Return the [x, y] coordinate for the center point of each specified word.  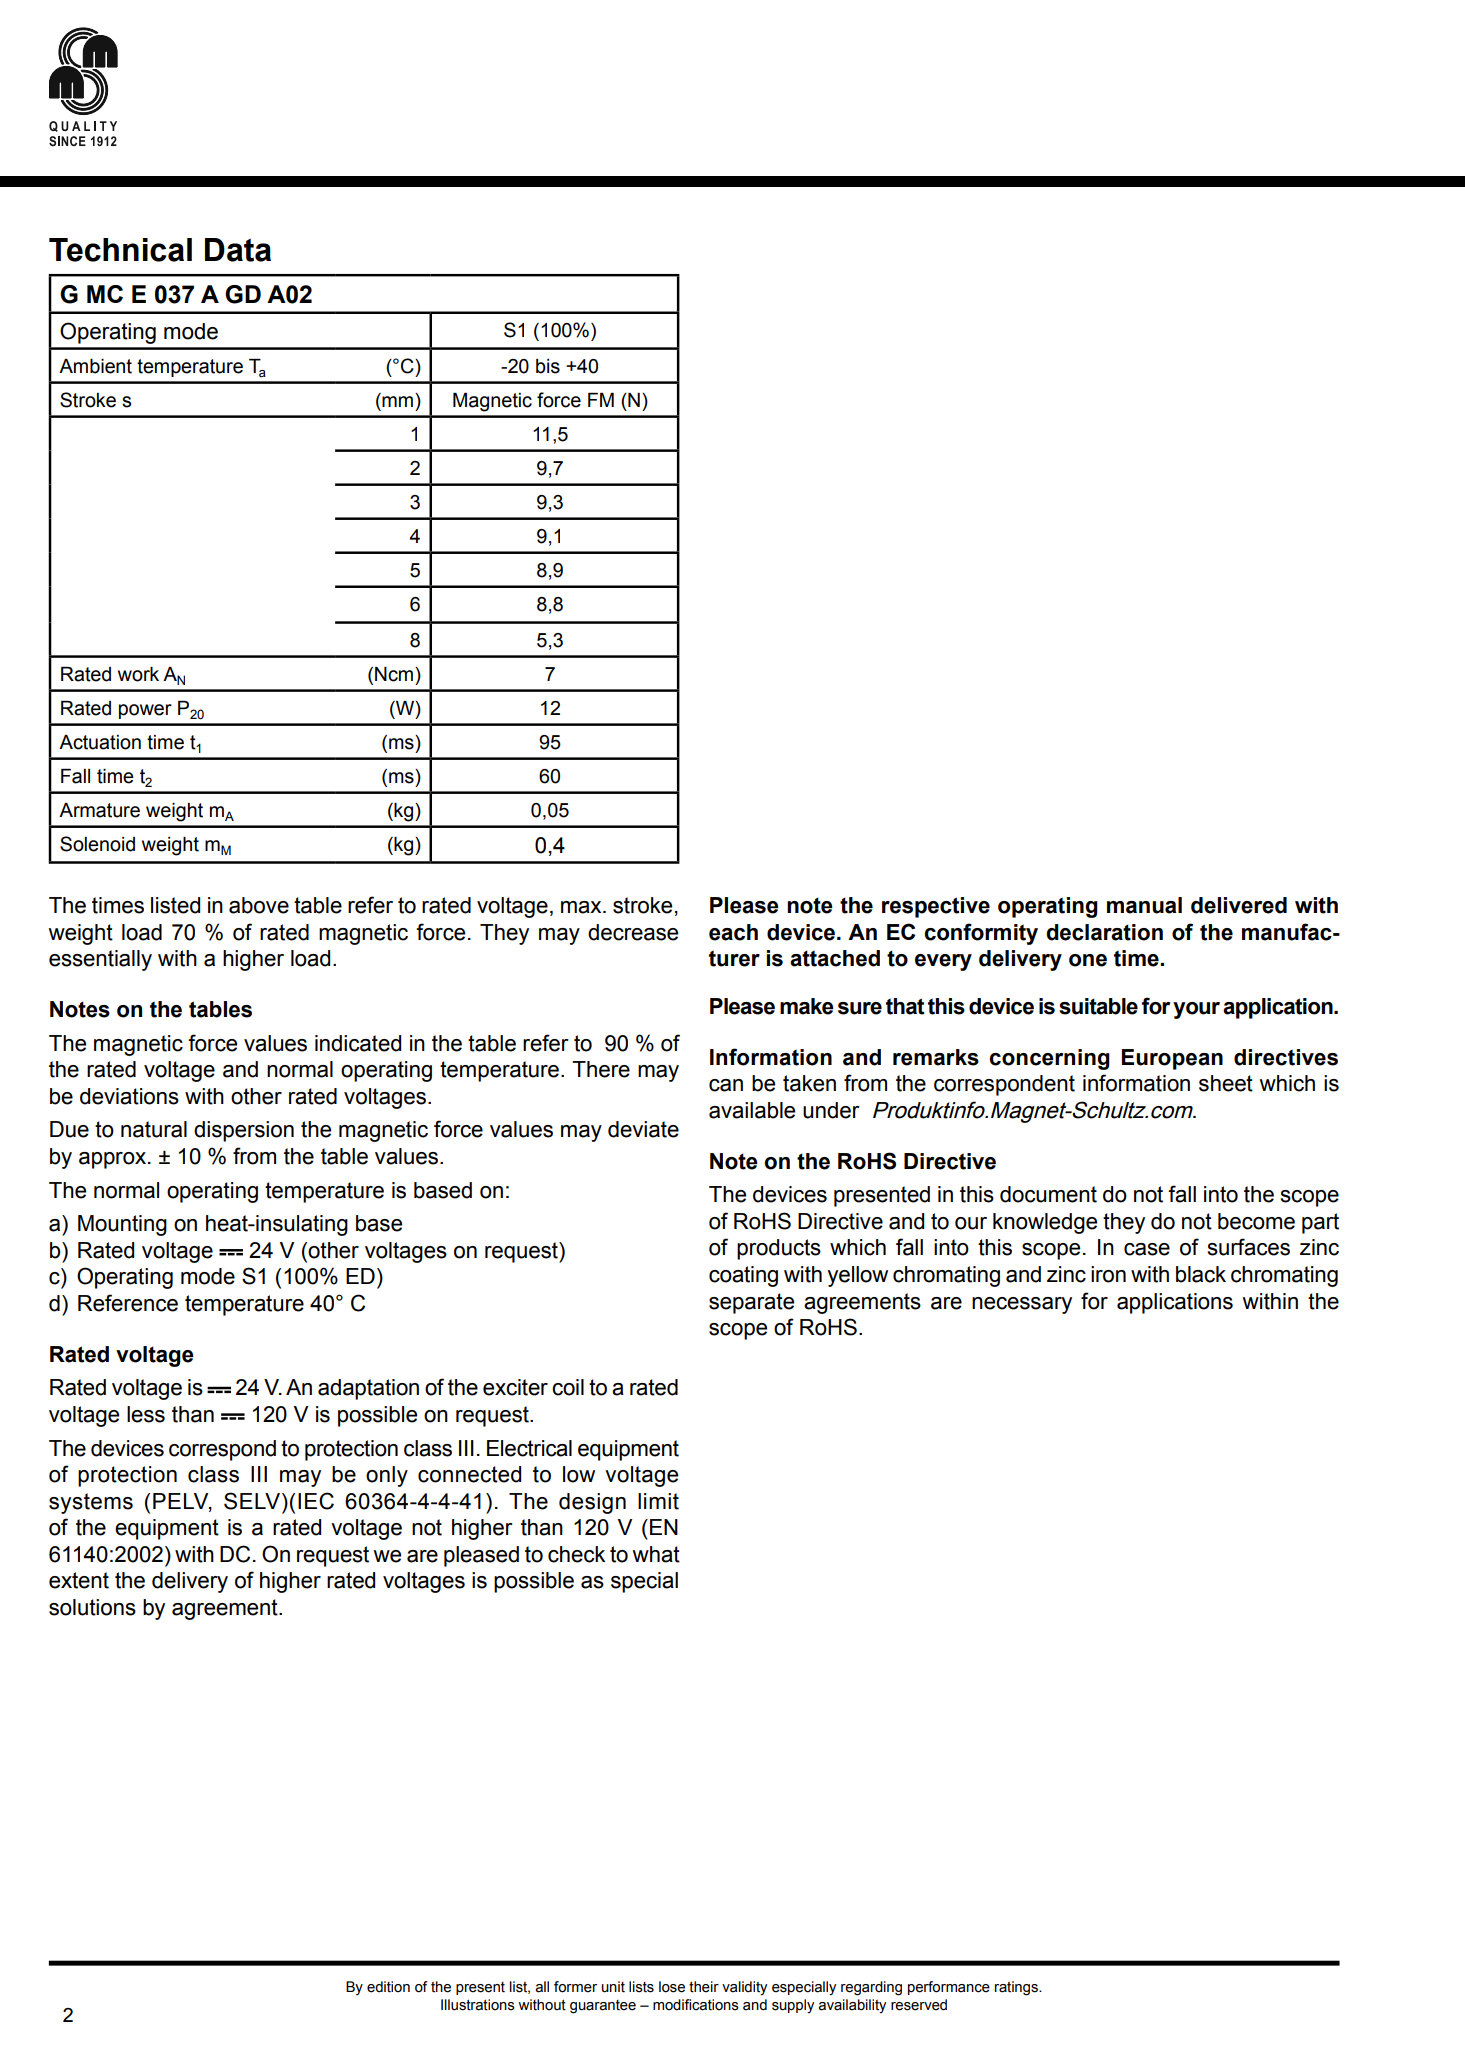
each [733, 932]
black [1201, 1274]
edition [388, 1987]
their [704, 1987]
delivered [1239, 905]
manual [1144, 905]
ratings [1017, 1988]
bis [548, 366]
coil [568, 1387]
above [259, 905]
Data [238, 250]
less [146, 1414]
